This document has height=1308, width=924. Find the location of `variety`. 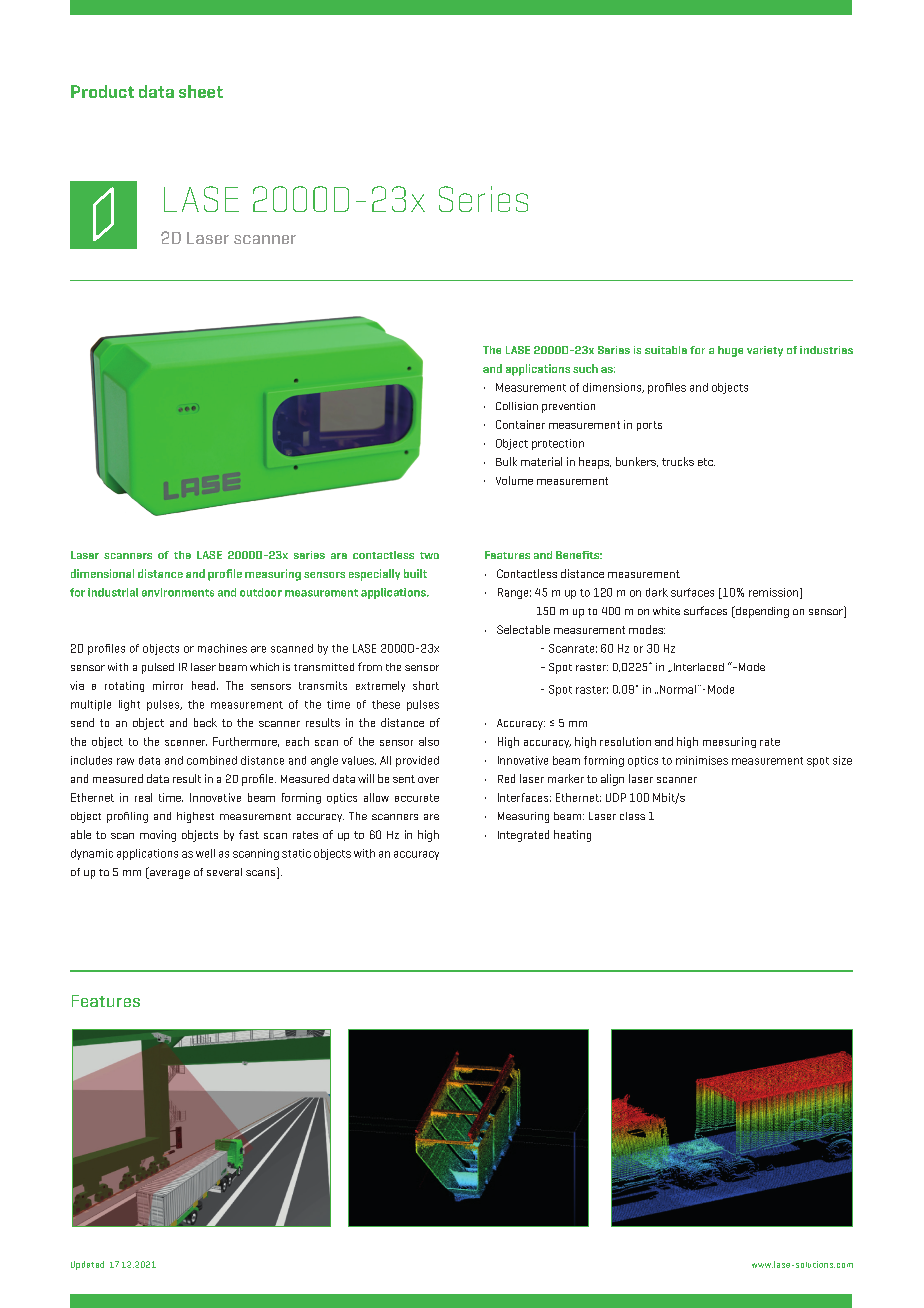

variety is located at coordinates (765, 351).
